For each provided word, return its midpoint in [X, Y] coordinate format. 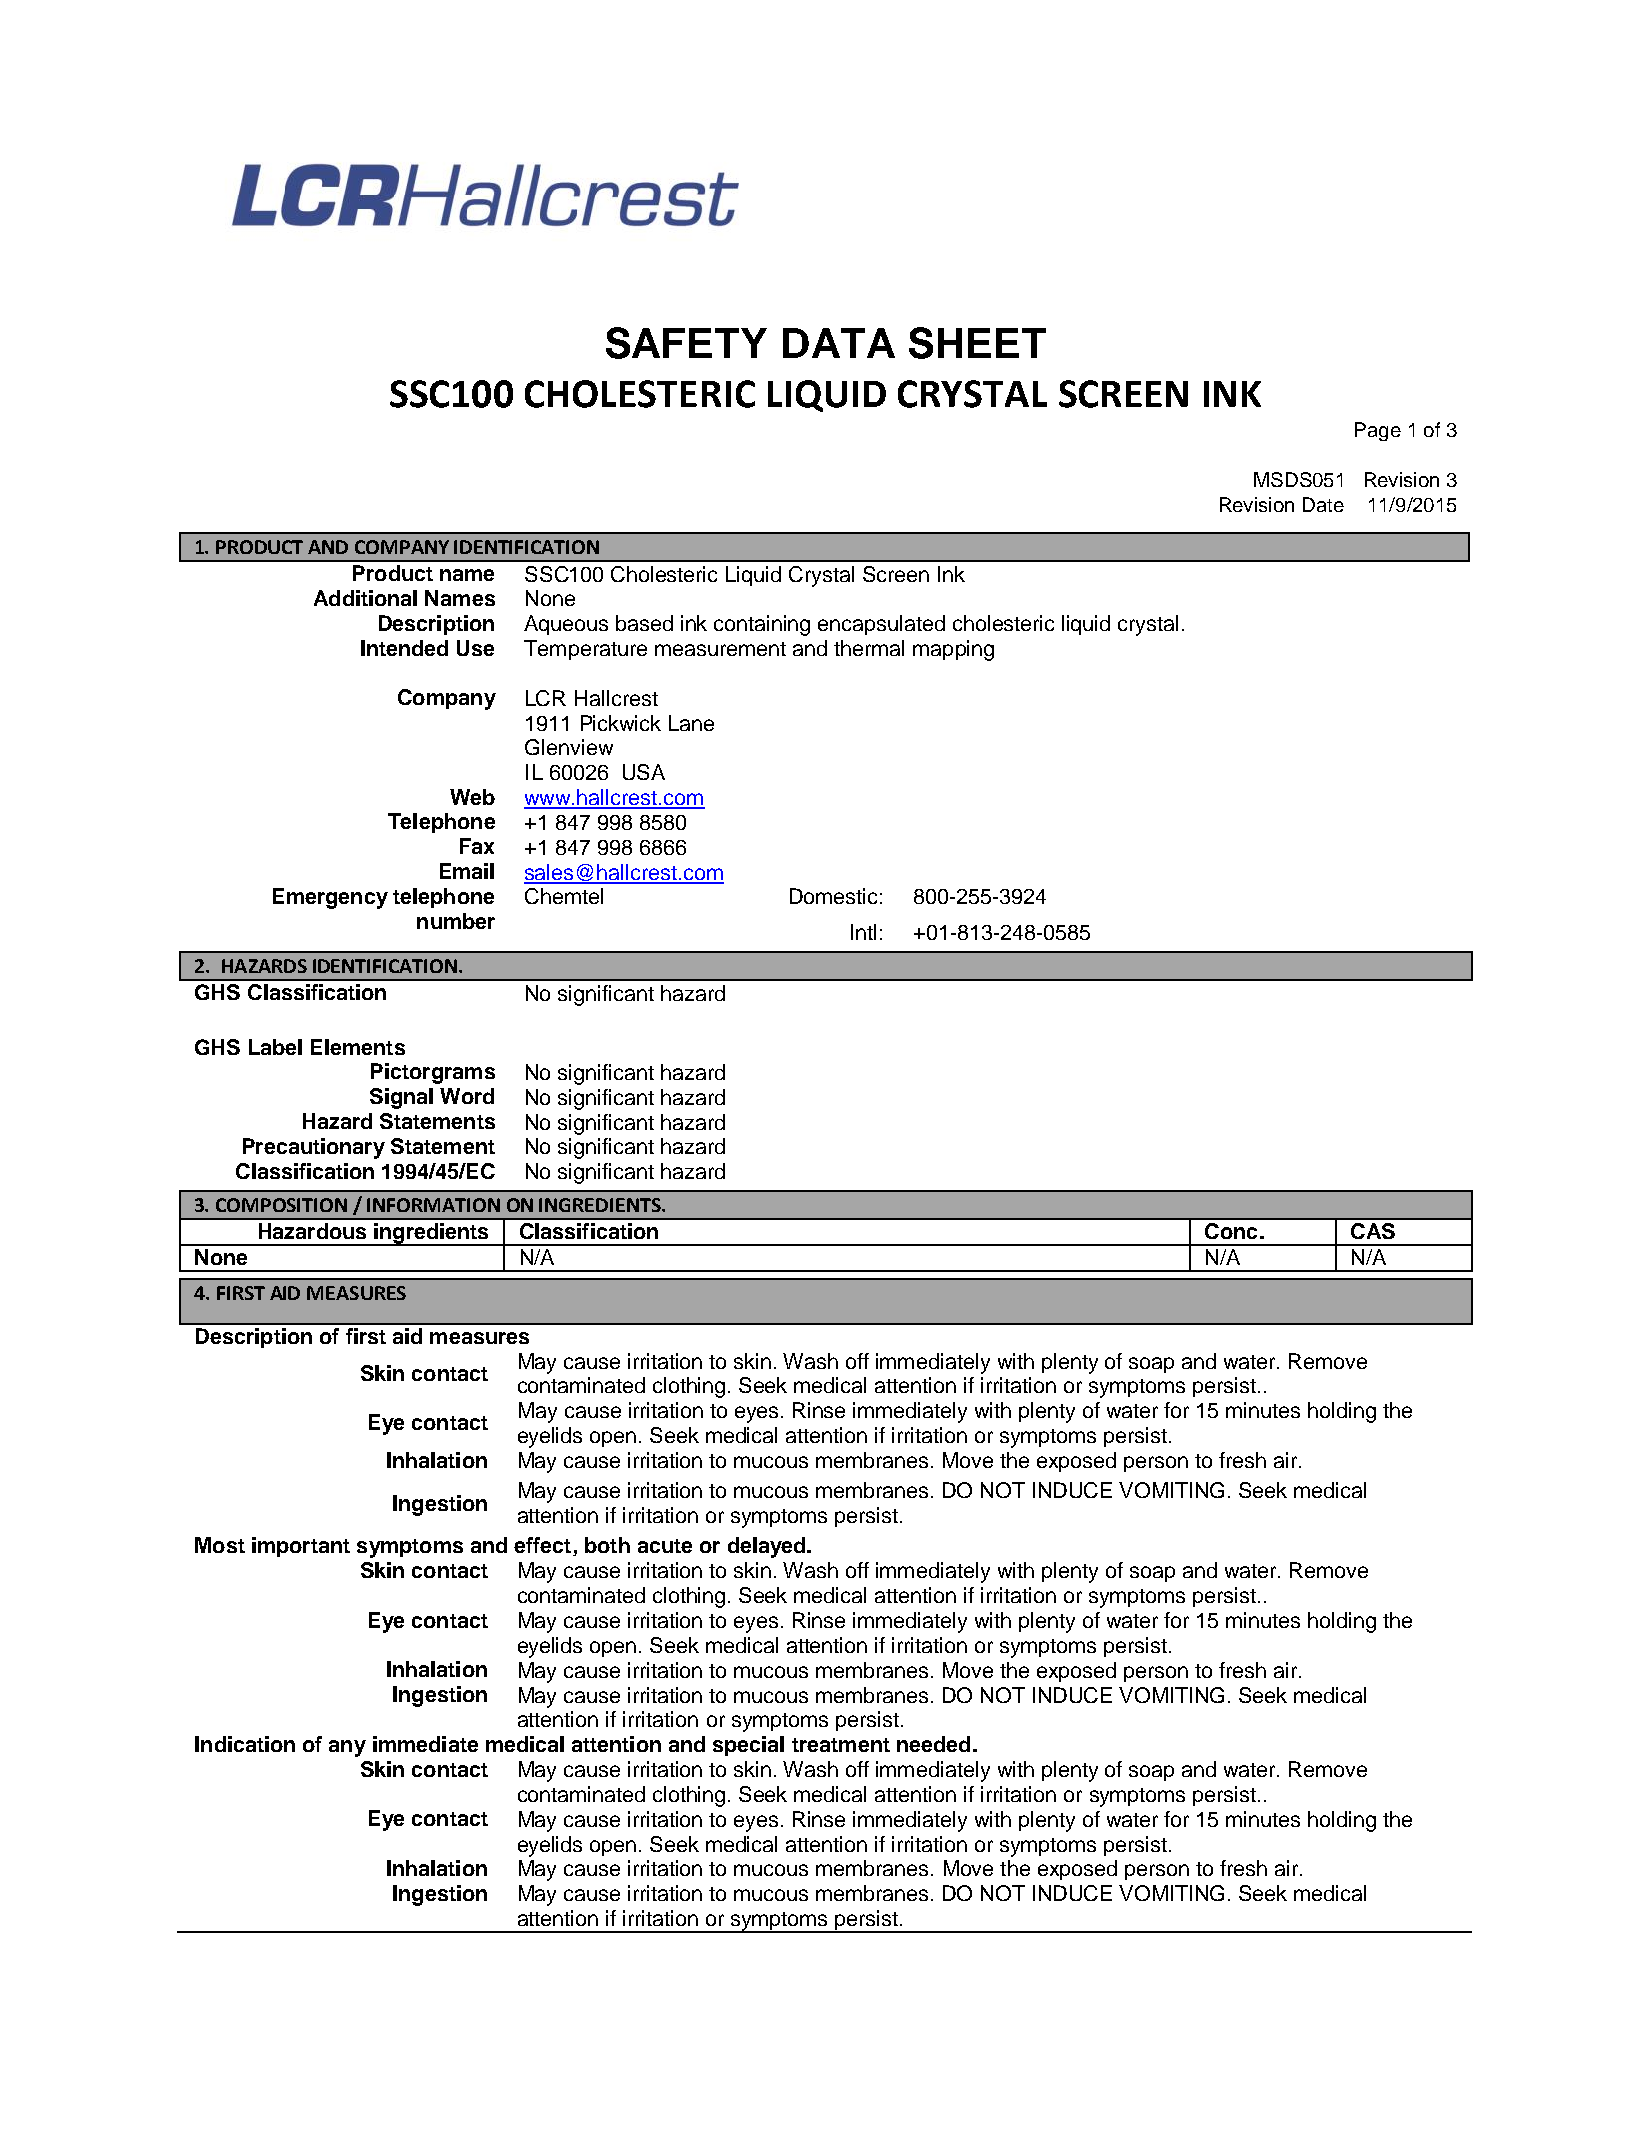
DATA [839, 343]
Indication [245, 1744]
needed [933, 1744]
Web [472, 797]
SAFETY [686, 343]
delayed [768, 1547]
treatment [841, 1745]
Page [1378, 431]
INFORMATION [433, 1205]
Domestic [833, 896]
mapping [953, 650]
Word [467, 1096]
